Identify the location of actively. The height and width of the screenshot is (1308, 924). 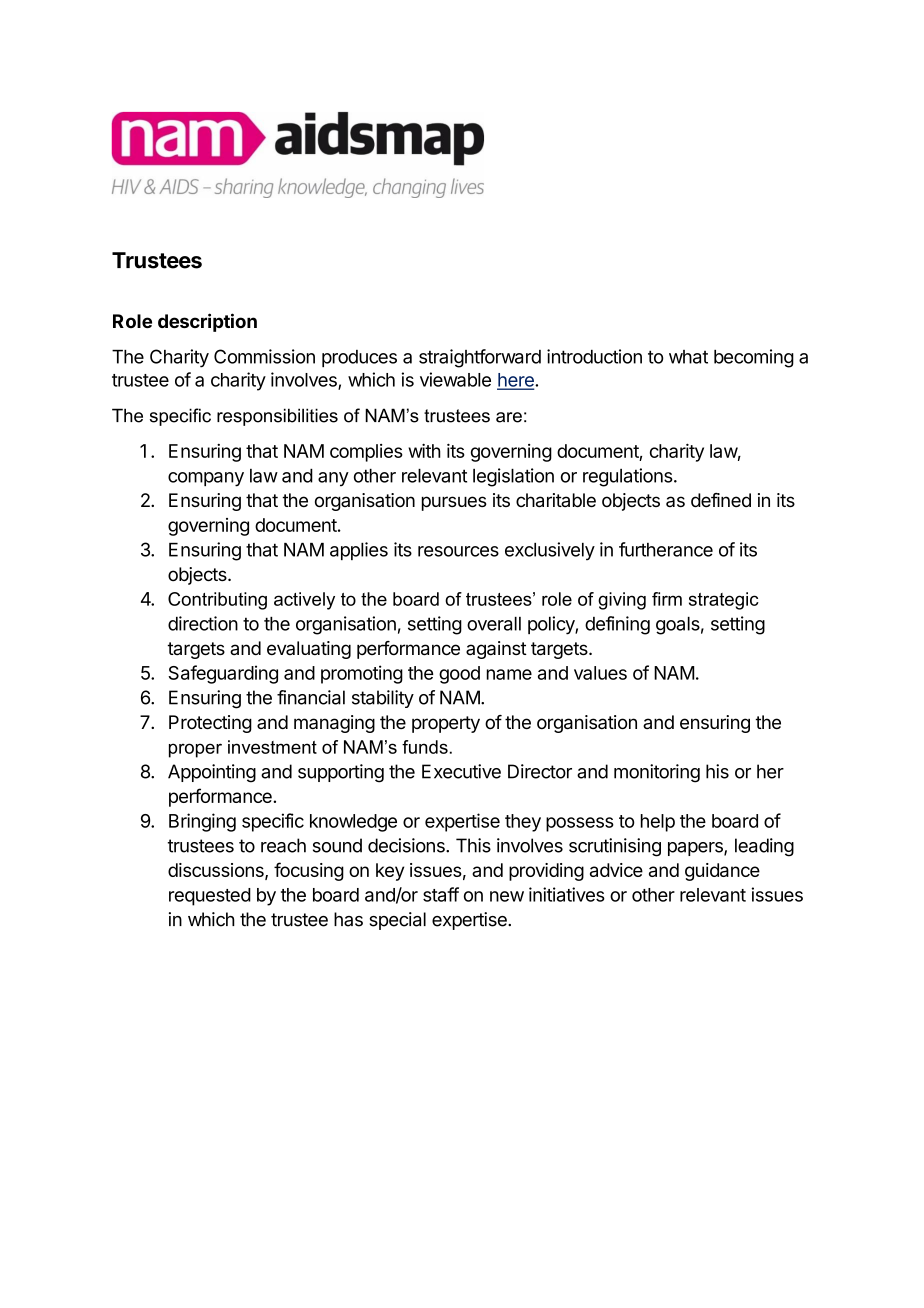
(304, 601).
